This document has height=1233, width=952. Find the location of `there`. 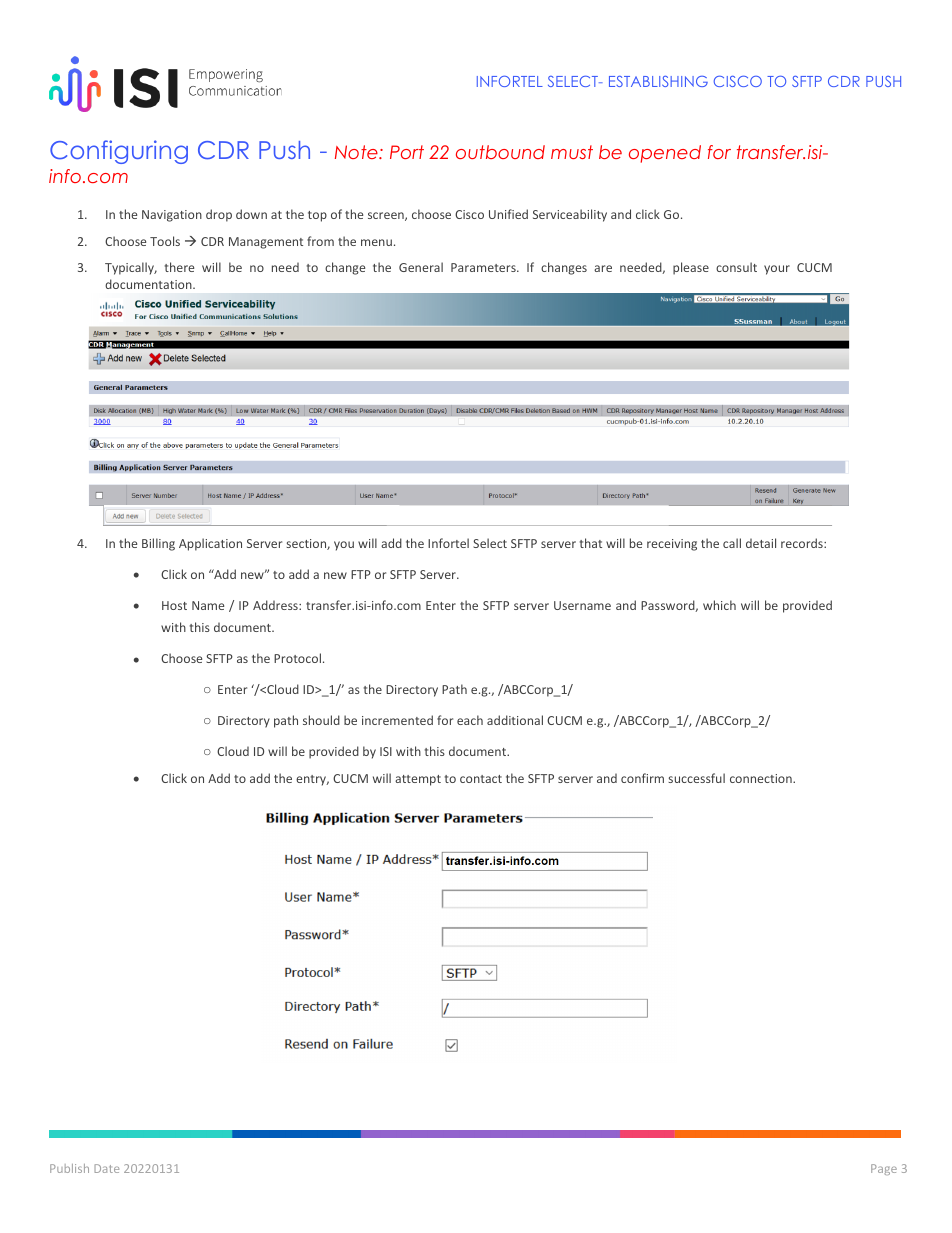

there is located at coordinates (179, 267).
